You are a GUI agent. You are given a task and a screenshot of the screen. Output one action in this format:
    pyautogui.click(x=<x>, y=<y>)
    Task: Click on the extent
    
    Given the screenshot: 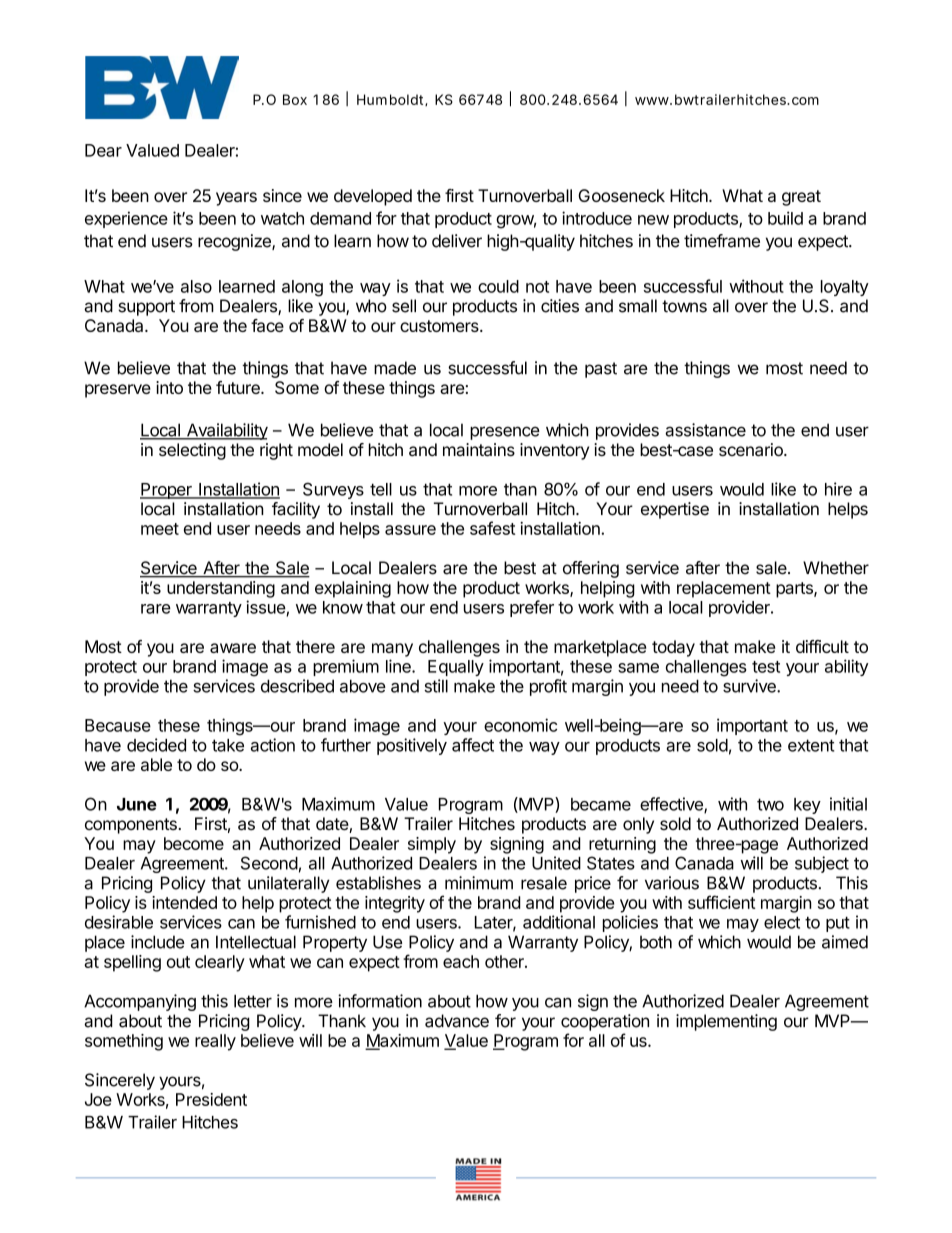 What is the action you would take?
    pyautogui.click(x=811, y=745)
